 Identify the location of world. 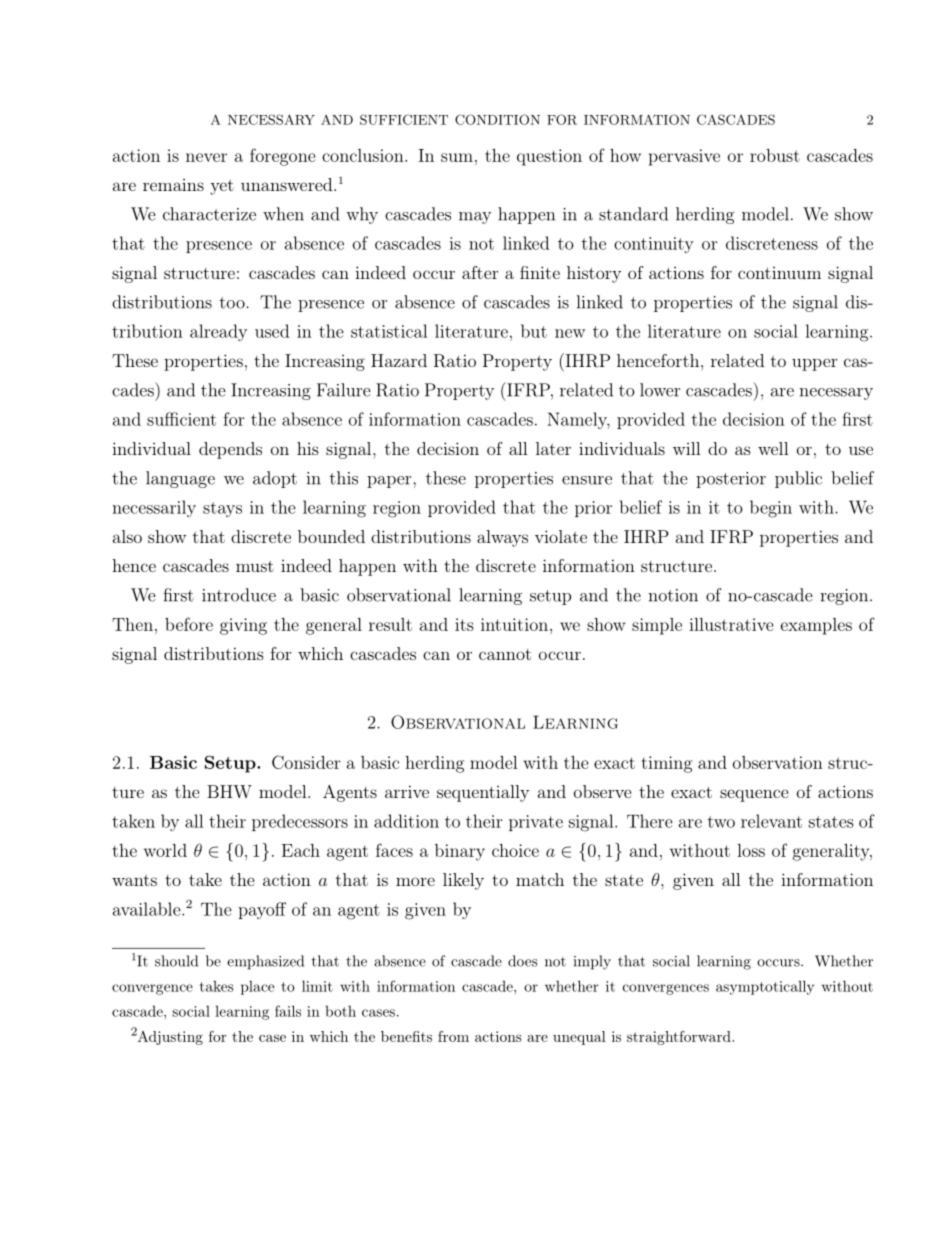
(165, 850).
